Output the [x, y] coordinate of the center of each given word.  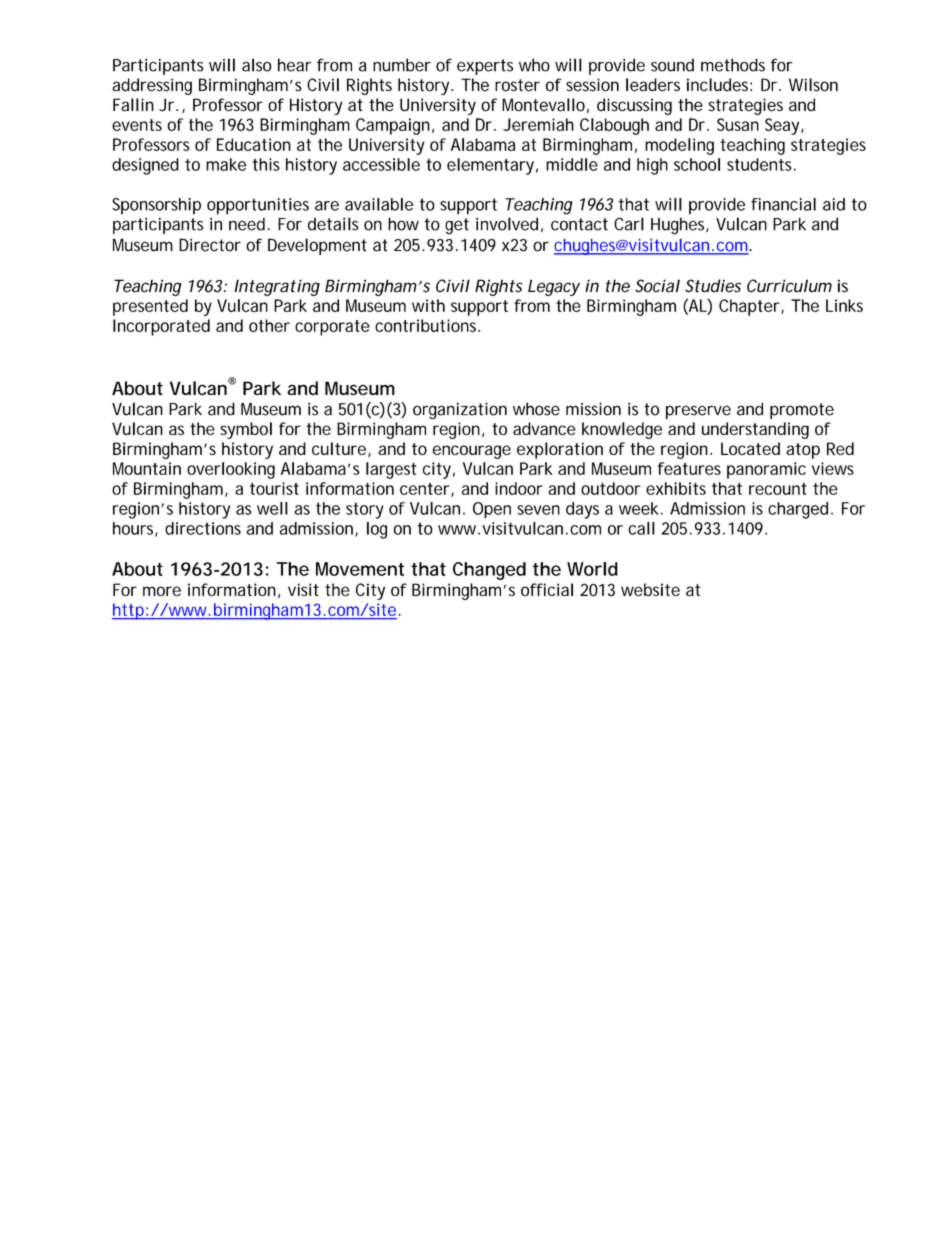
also [257, 65]
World [592, 569]
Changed [489, 571]
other [269, 325]
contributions [427, 325]
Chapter [750, 307]
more [162, 591]
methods [733, 65]
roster [517, 85]
